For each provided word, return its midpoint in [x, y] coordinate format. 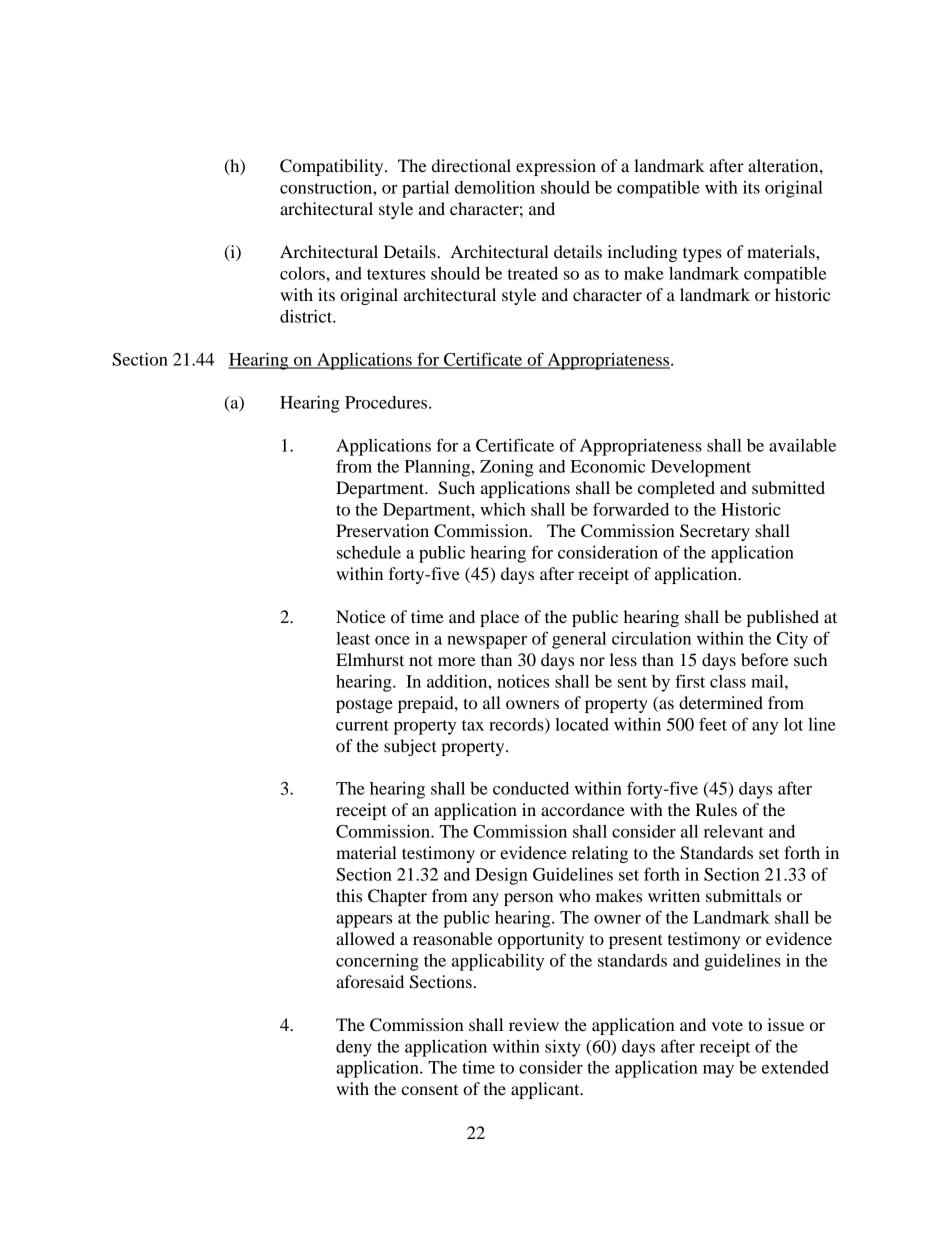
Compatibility [333, 167]
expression [556, 167]
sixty [563, 1048]
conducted [531, 788]
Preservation [382, 530]
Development [701, 468]
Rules [716, 809]
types [702, 254]
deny [354, 1048]
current [362, 725]
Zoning [507, 468]
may [718, 1071]
